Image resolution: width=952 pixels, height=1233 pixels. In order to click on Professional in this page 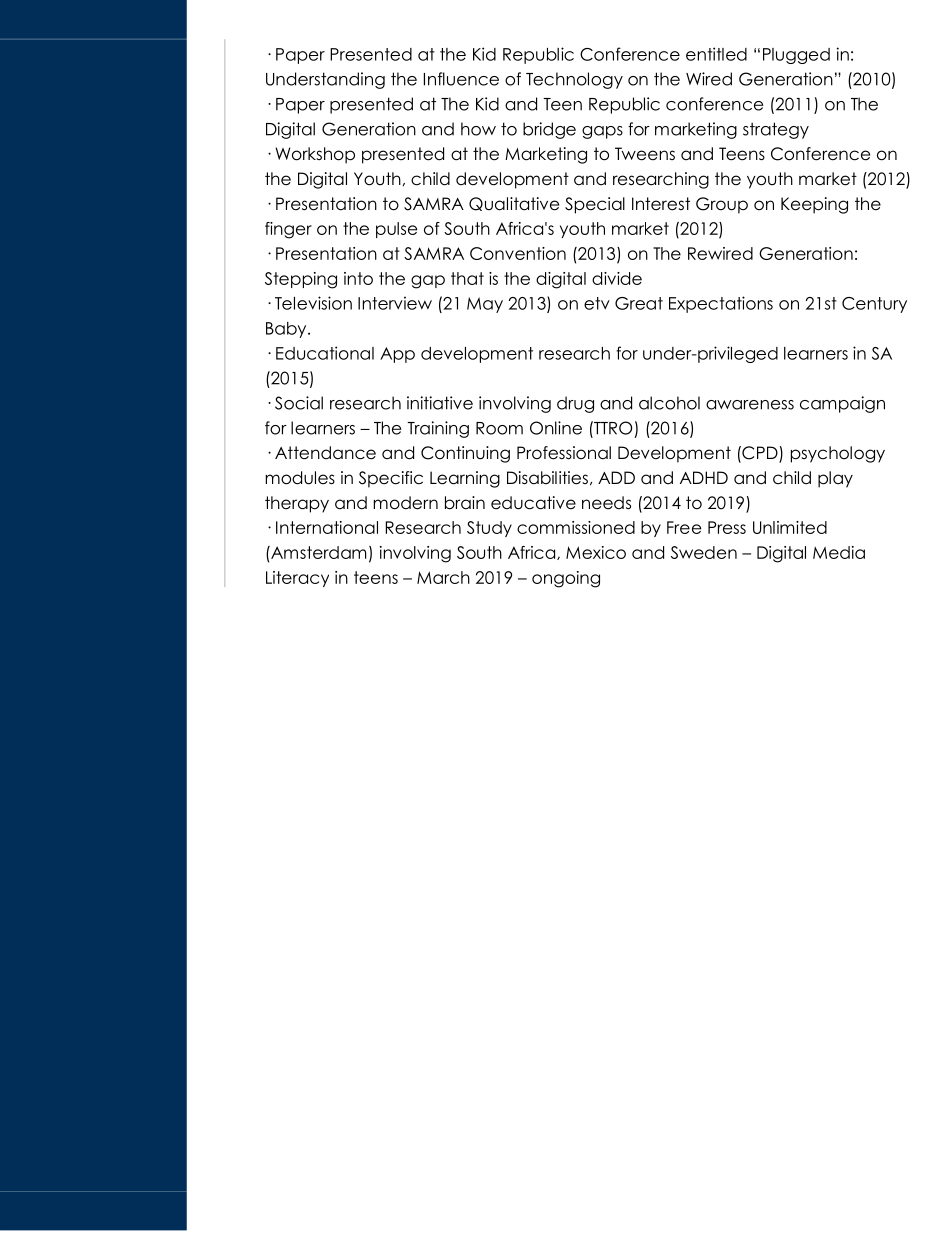, I will do `click(564, 453)`.
